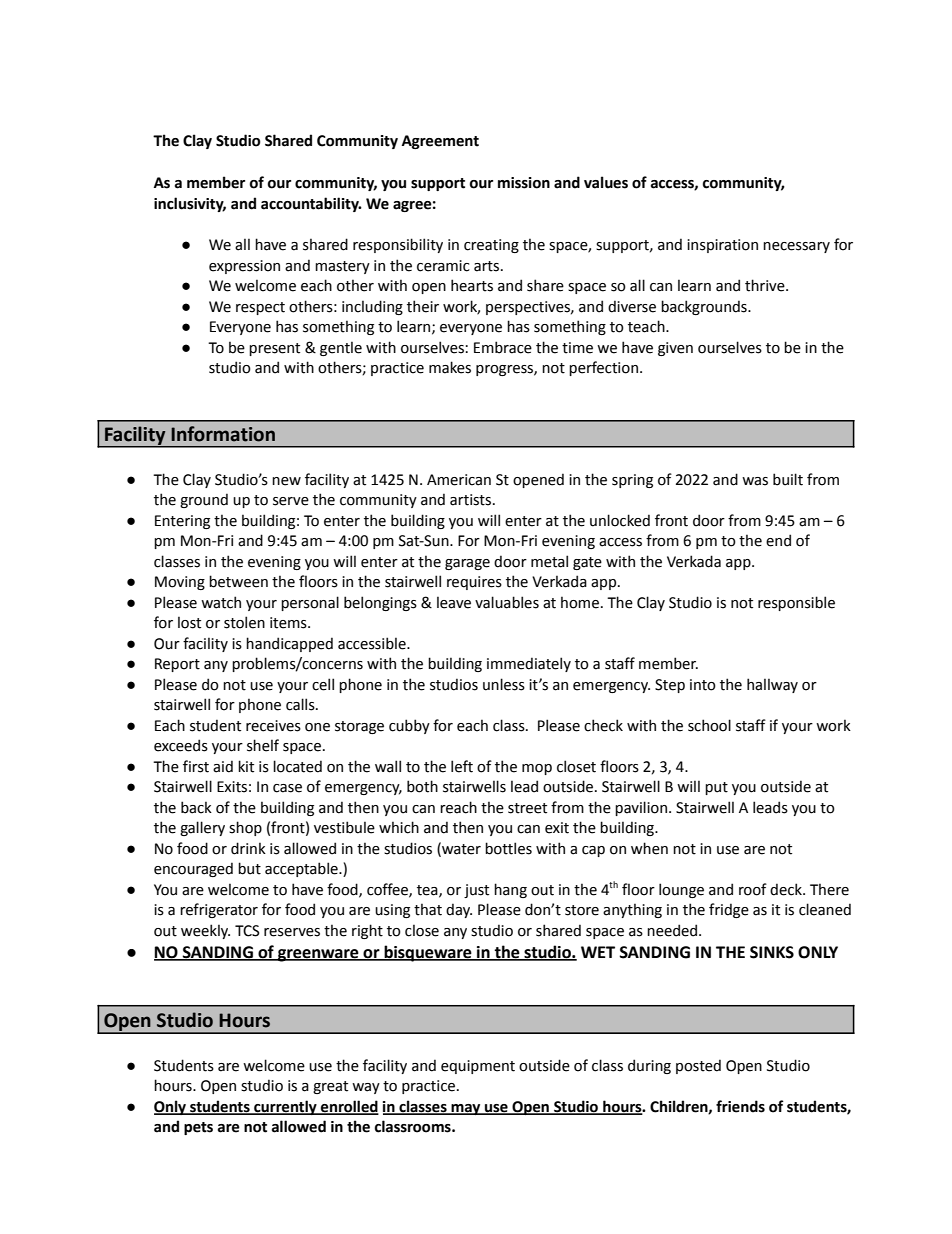 This screenshot has height=1234, width=952. I want to click on mission, so click(524, 183).
